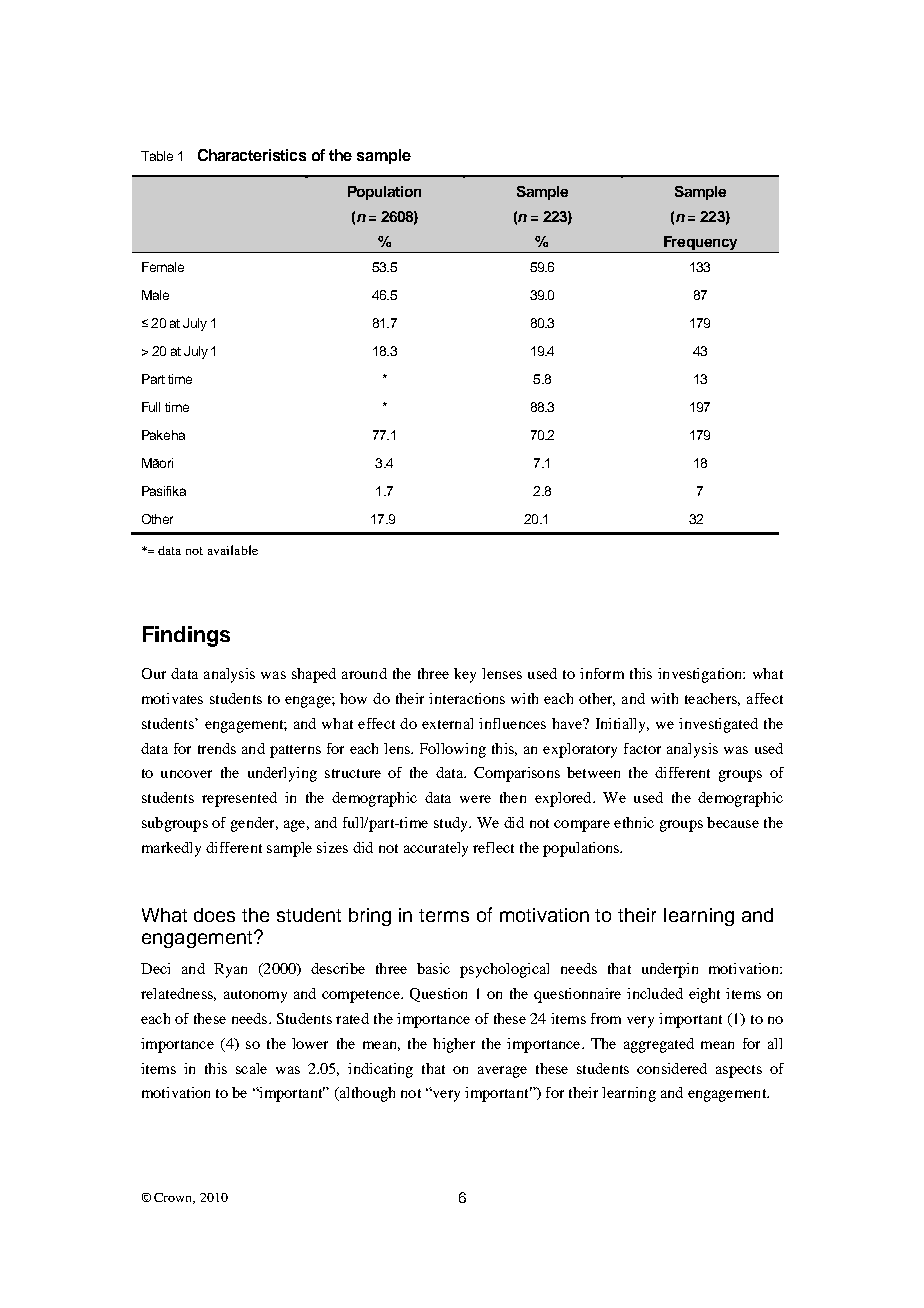 This screenshot has width=924, height=1308. I want to click on Characteristics, so click(252, 155).
